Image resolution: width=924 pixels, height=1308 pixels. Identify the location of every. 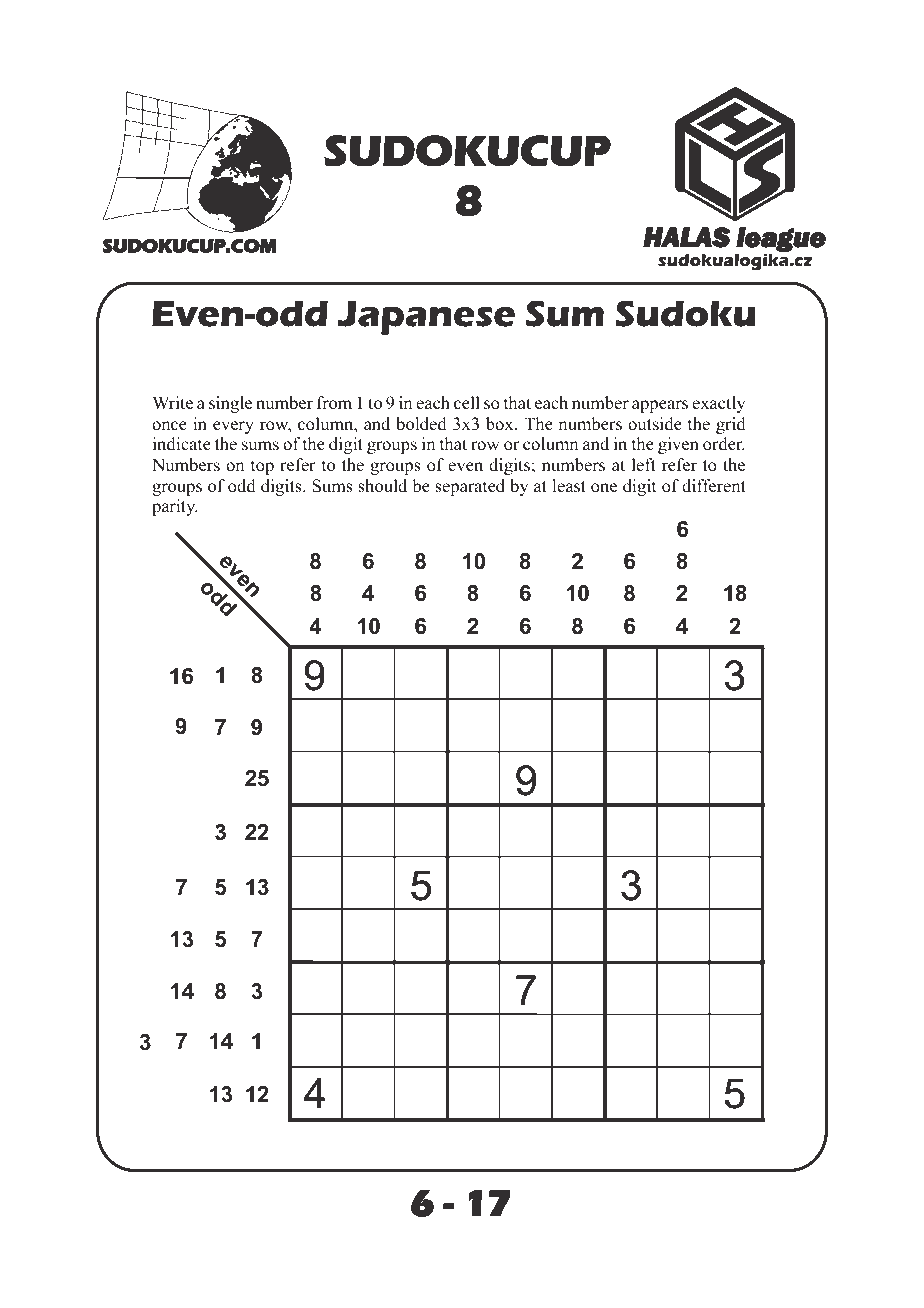
(233, 427).
